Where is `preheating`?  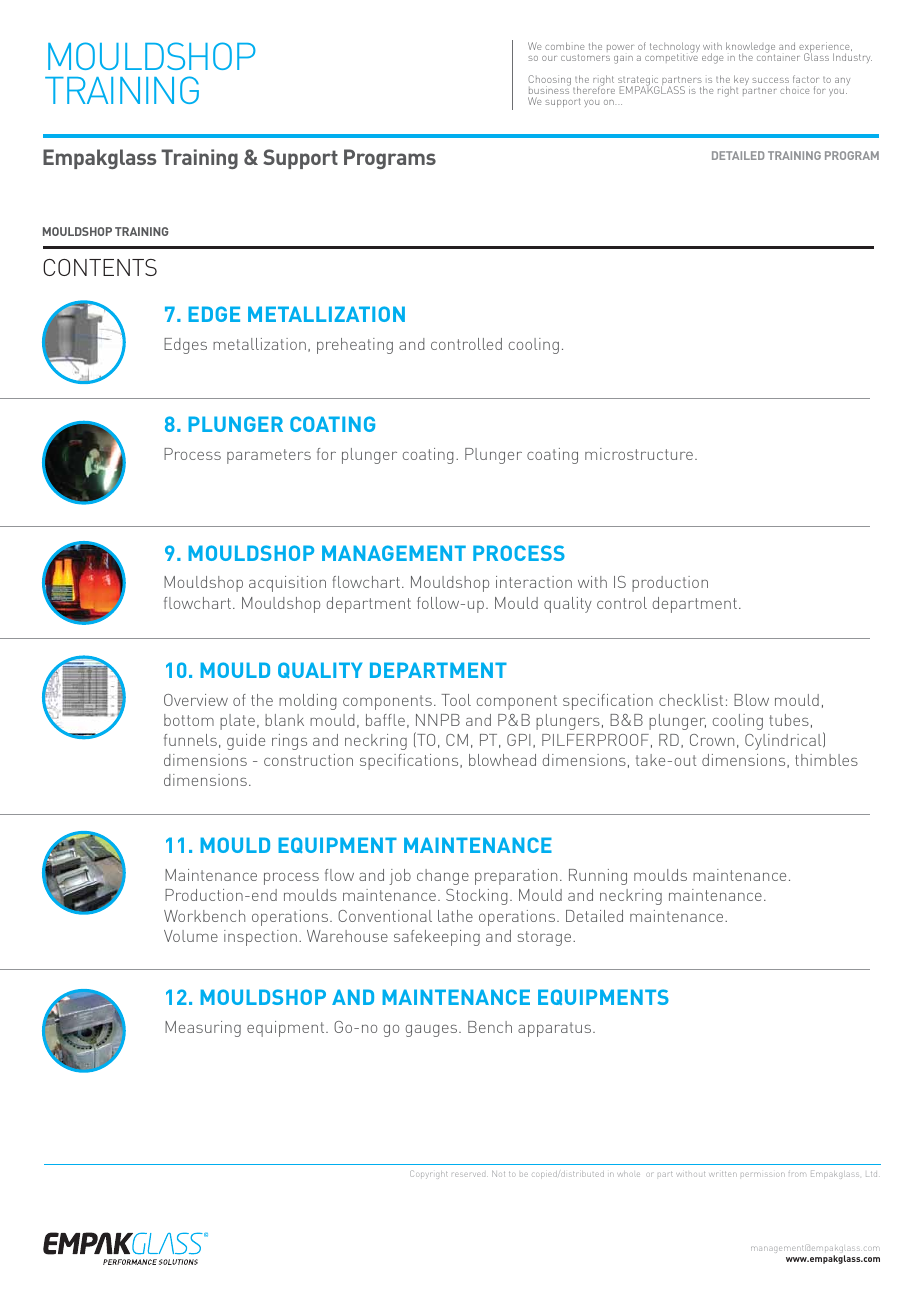 preheating is located at coordinates (355, 346).
